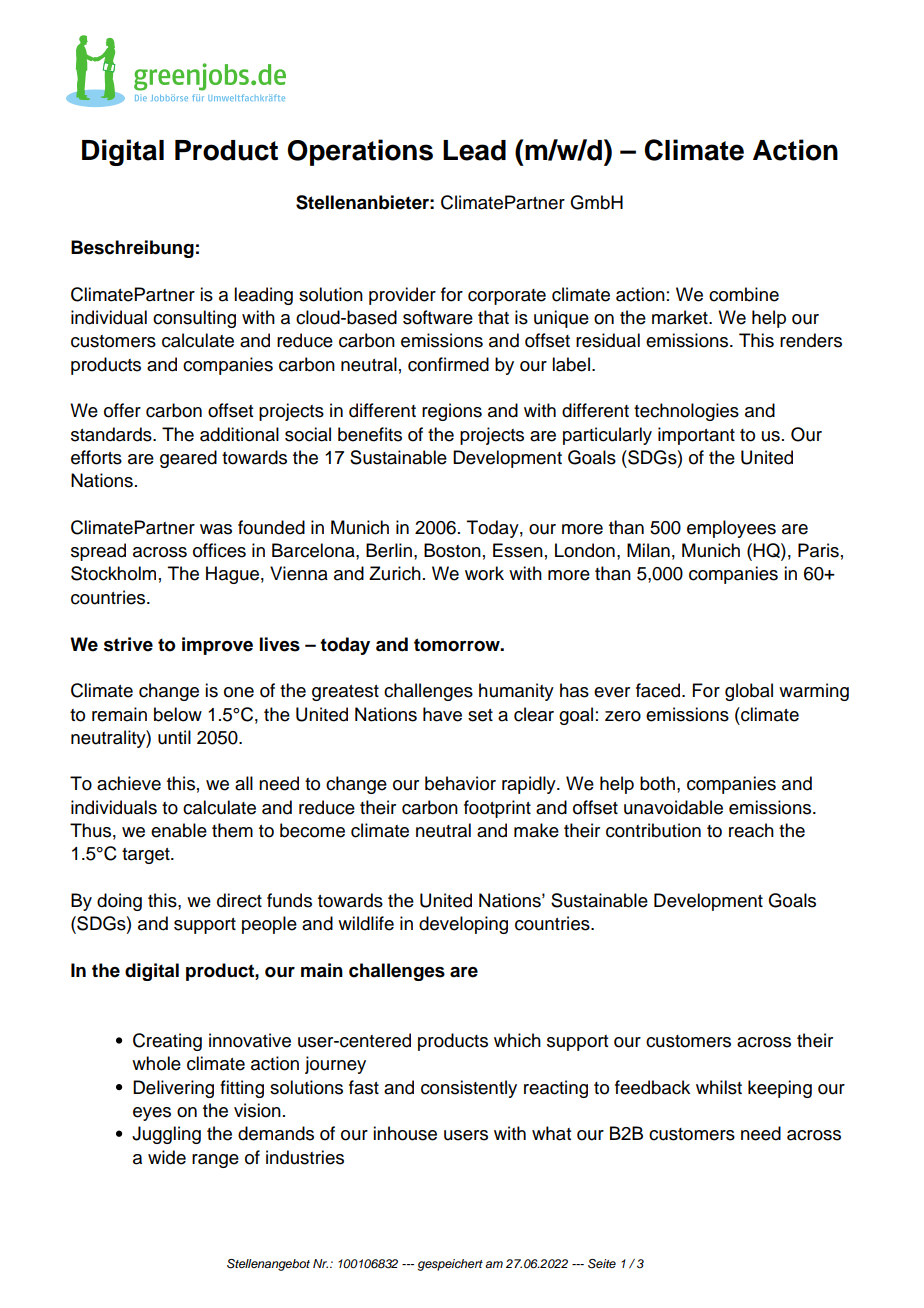 The height and width of the screenshot is (1308, 924). I want to click on regions, so click(452, 412).
